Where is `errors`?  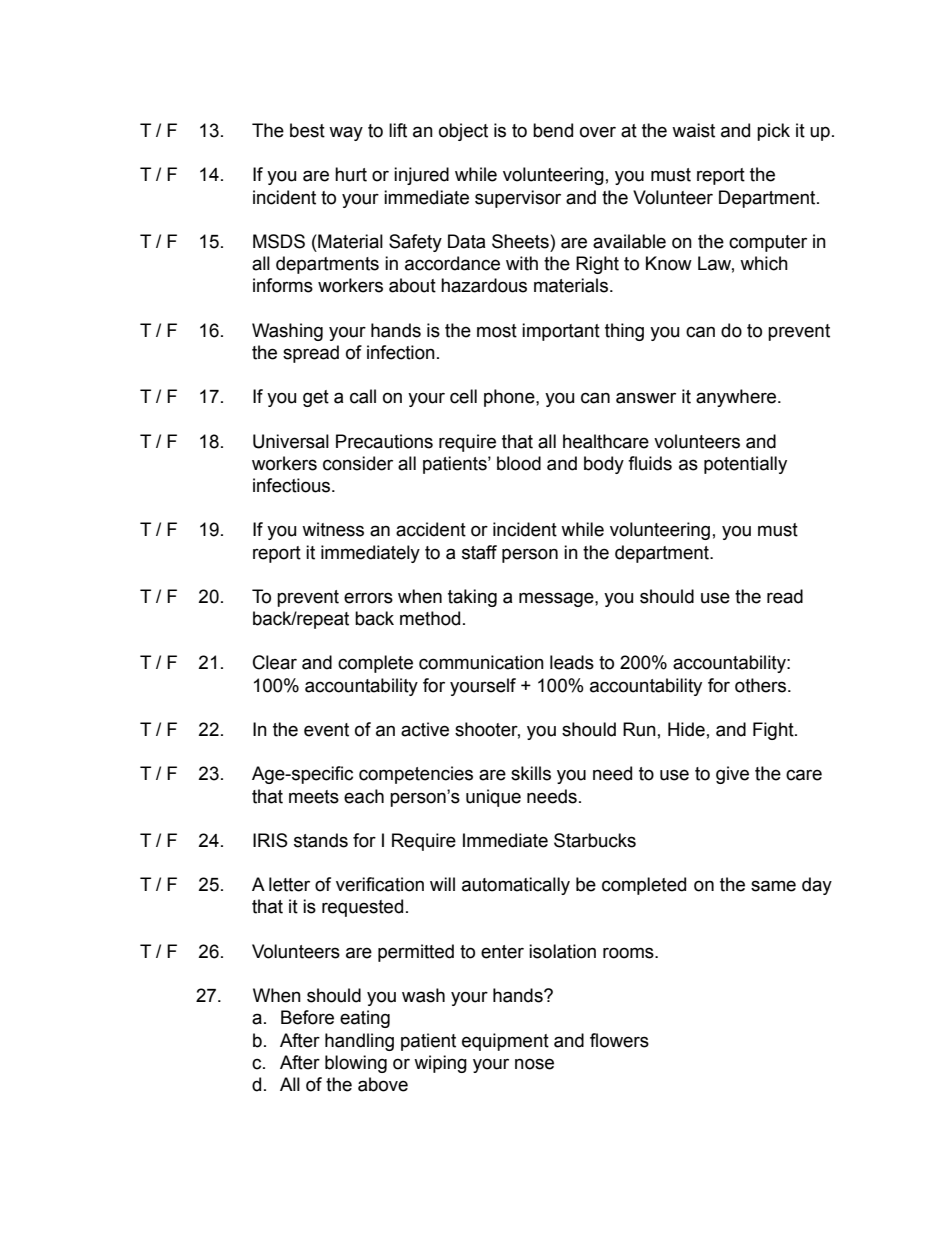
errors is located at coordinates (368, 598).
